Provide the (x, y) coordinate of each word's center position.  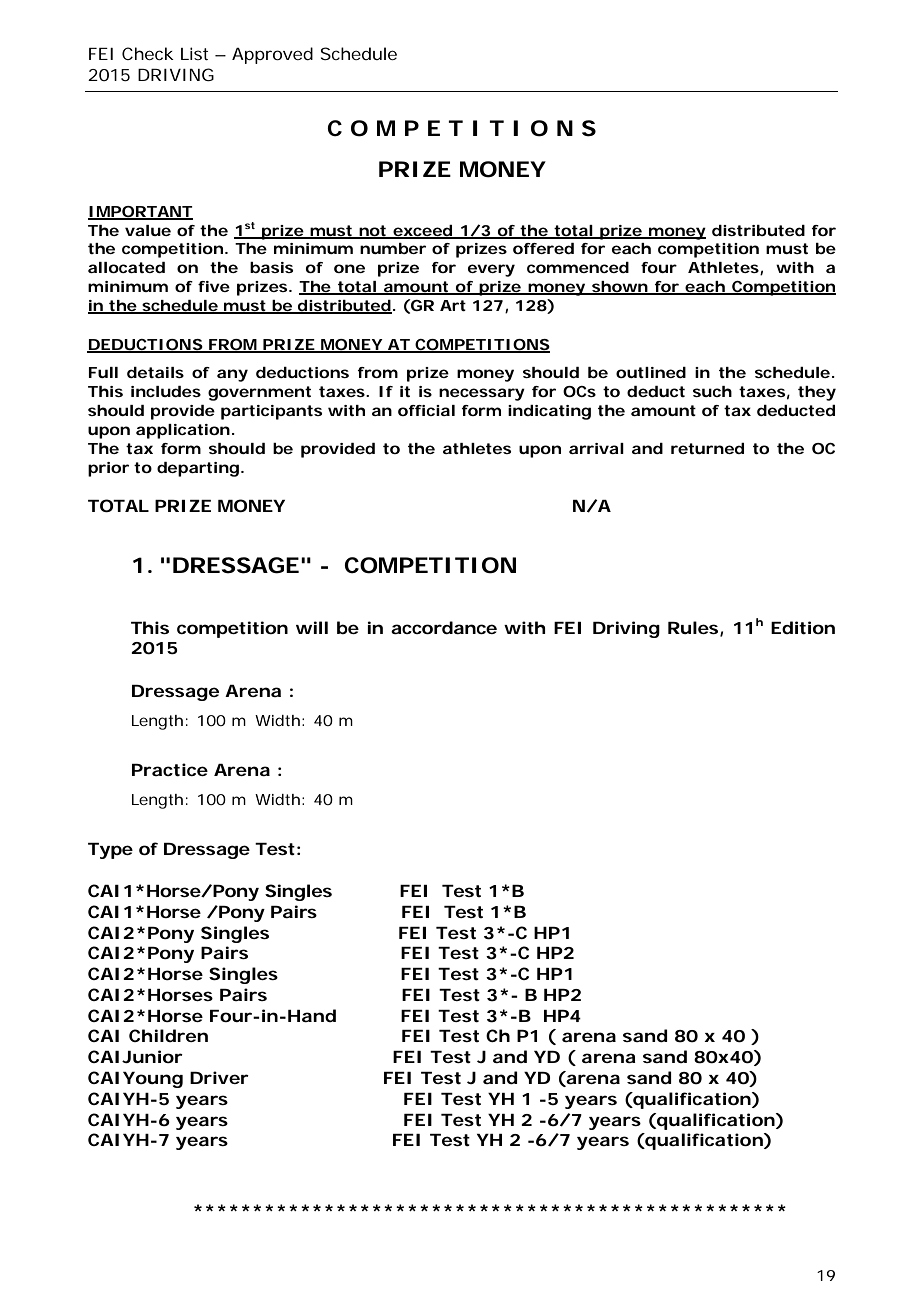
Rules (695, 628)
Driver (219, 1077)
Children (168, 1035)
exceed (424, 231)
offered (543, 248)
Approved (272, 55)
